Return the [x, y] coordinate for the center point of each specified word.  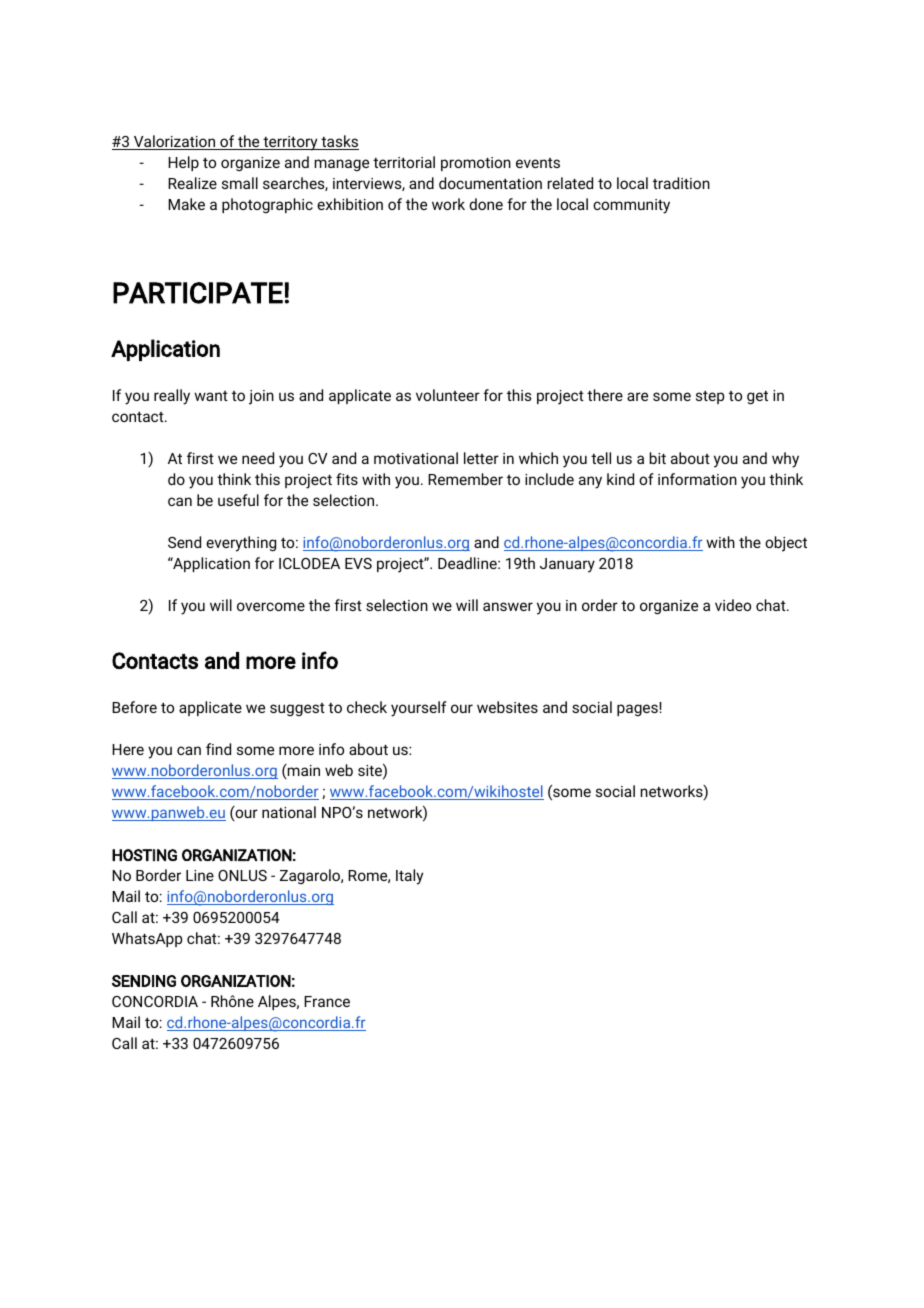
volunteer [448, 395]
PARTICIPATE [198, 293]
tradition [681, 183]
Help [183, 163]
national [289, 812]
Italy [409, 877]
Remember [465, 479]
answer [508, 606]
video [733, 605]
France [327, 1001]
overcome [271, 606]
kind [620, 479]
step [710, 397]
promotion [476, 164]
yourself [419, 709]
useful [238, 500]
